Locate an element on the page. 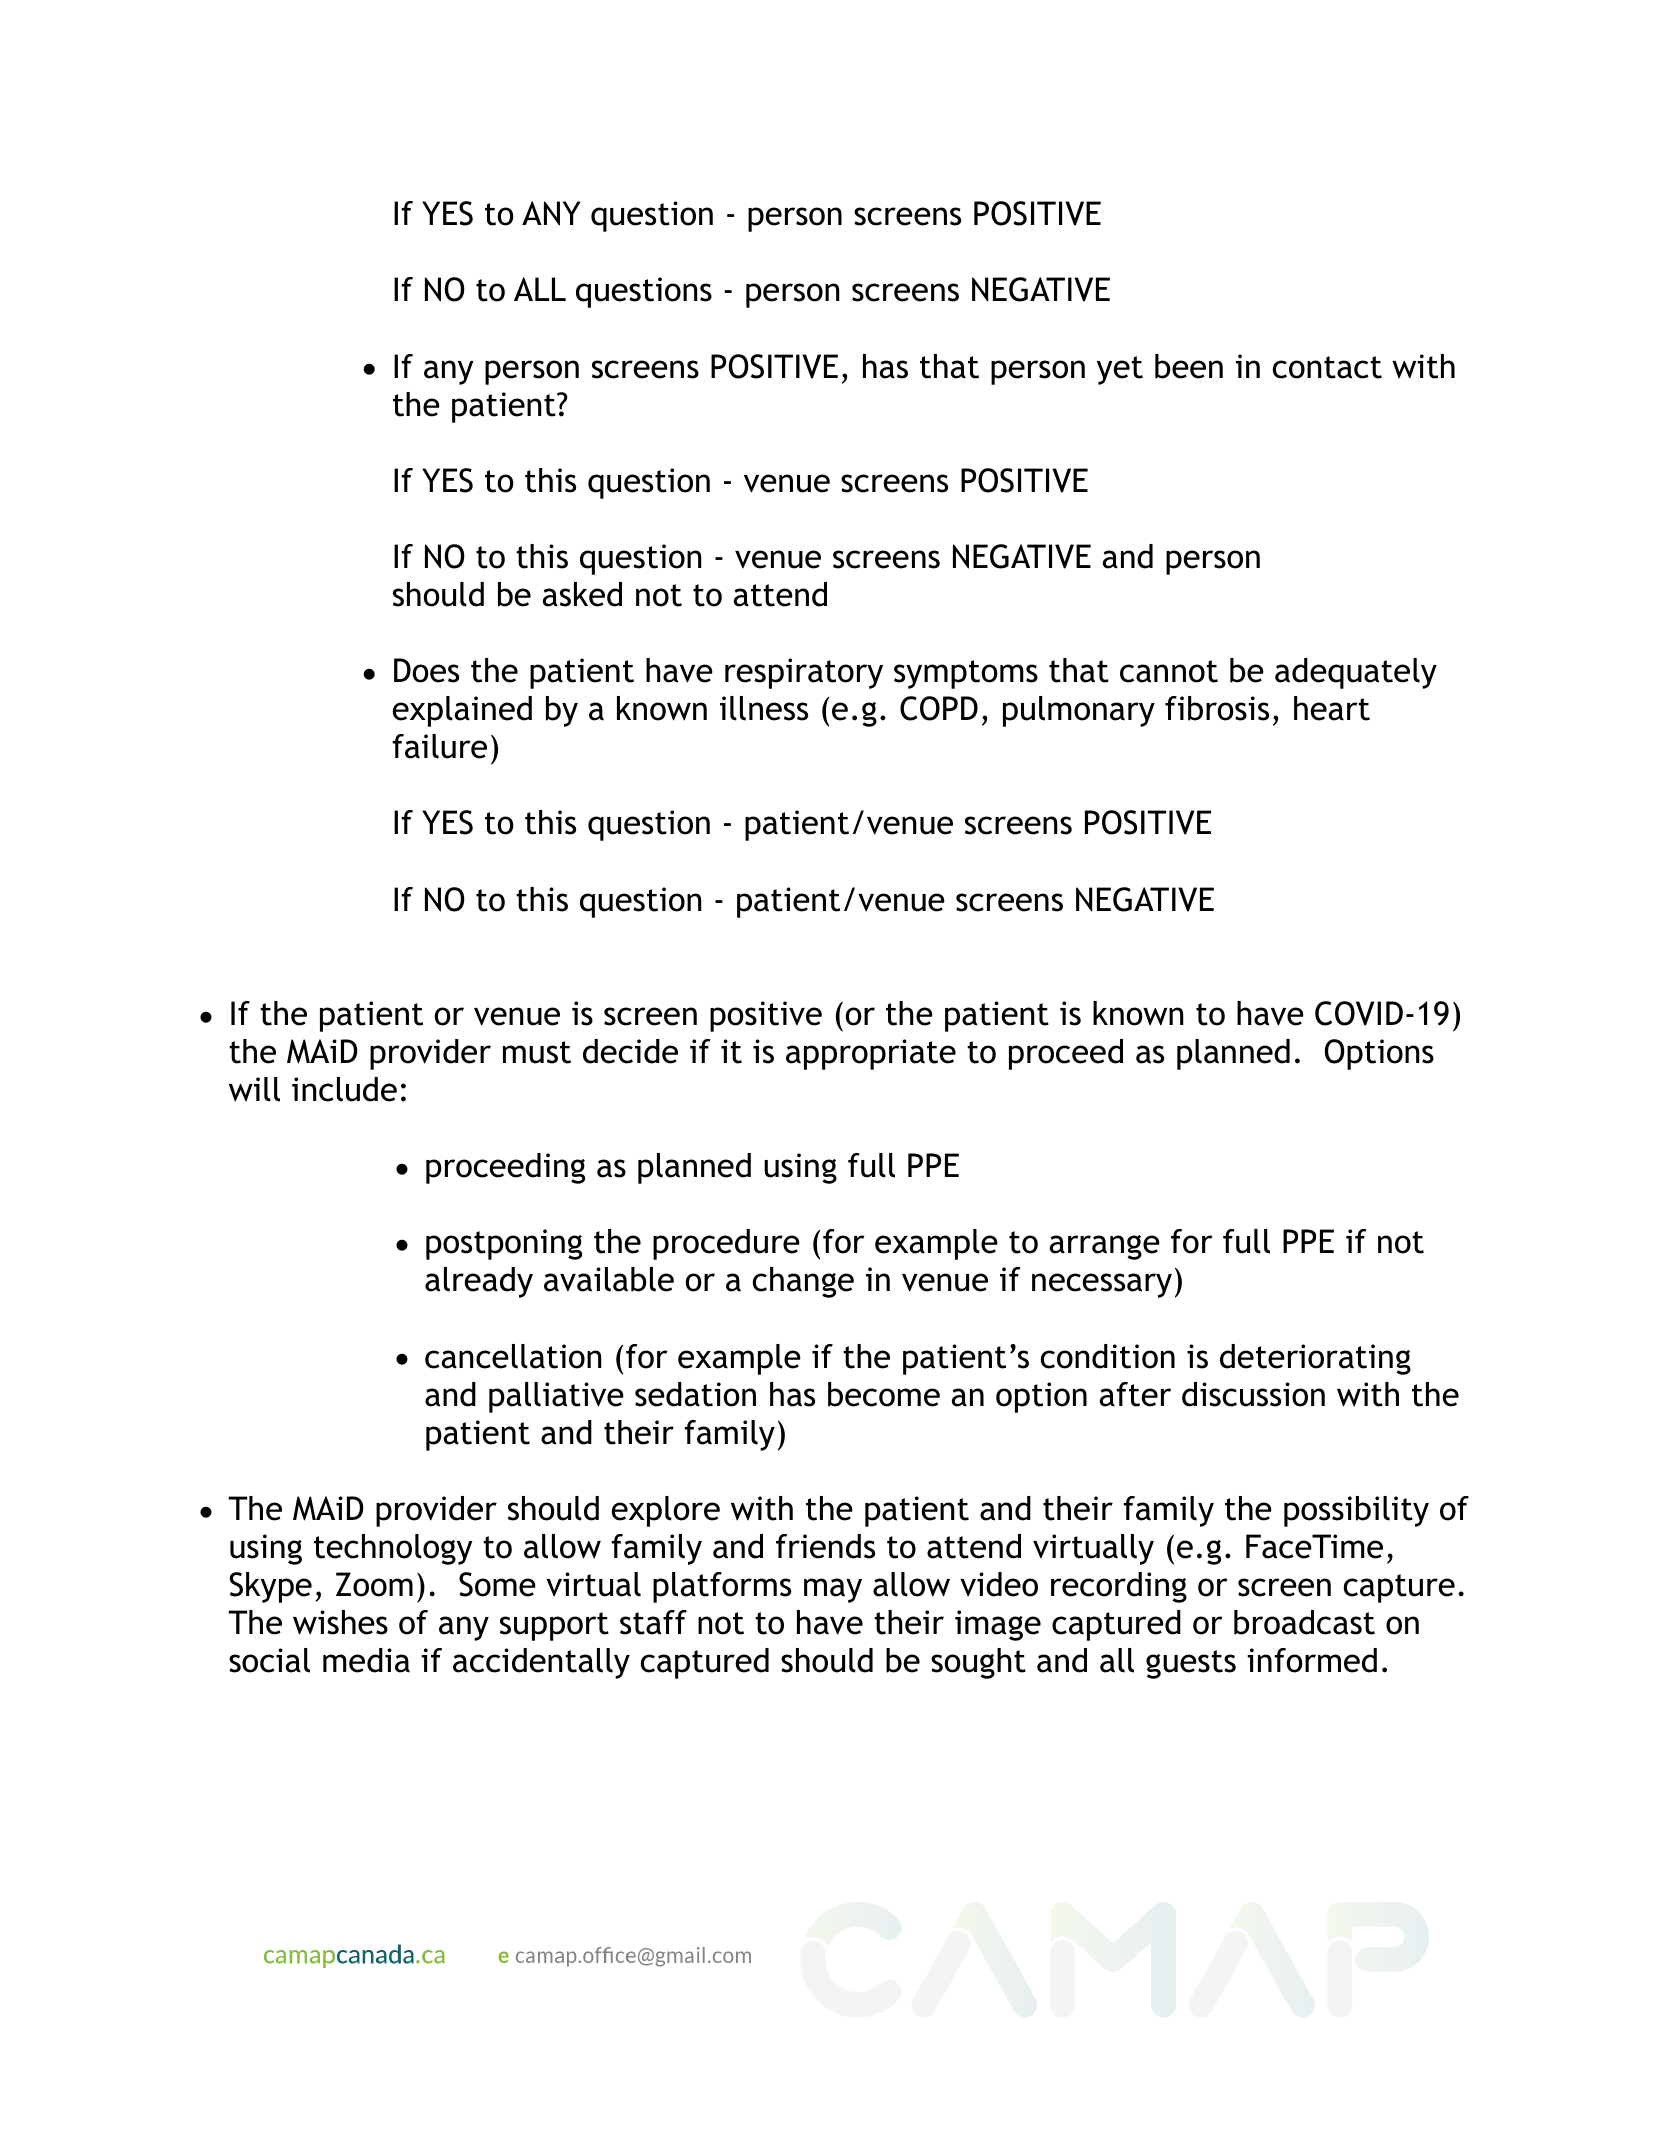 Image resolution: width=1665 pixels, height=2154 pixels. yet is located at coordinates (1120, 370).
